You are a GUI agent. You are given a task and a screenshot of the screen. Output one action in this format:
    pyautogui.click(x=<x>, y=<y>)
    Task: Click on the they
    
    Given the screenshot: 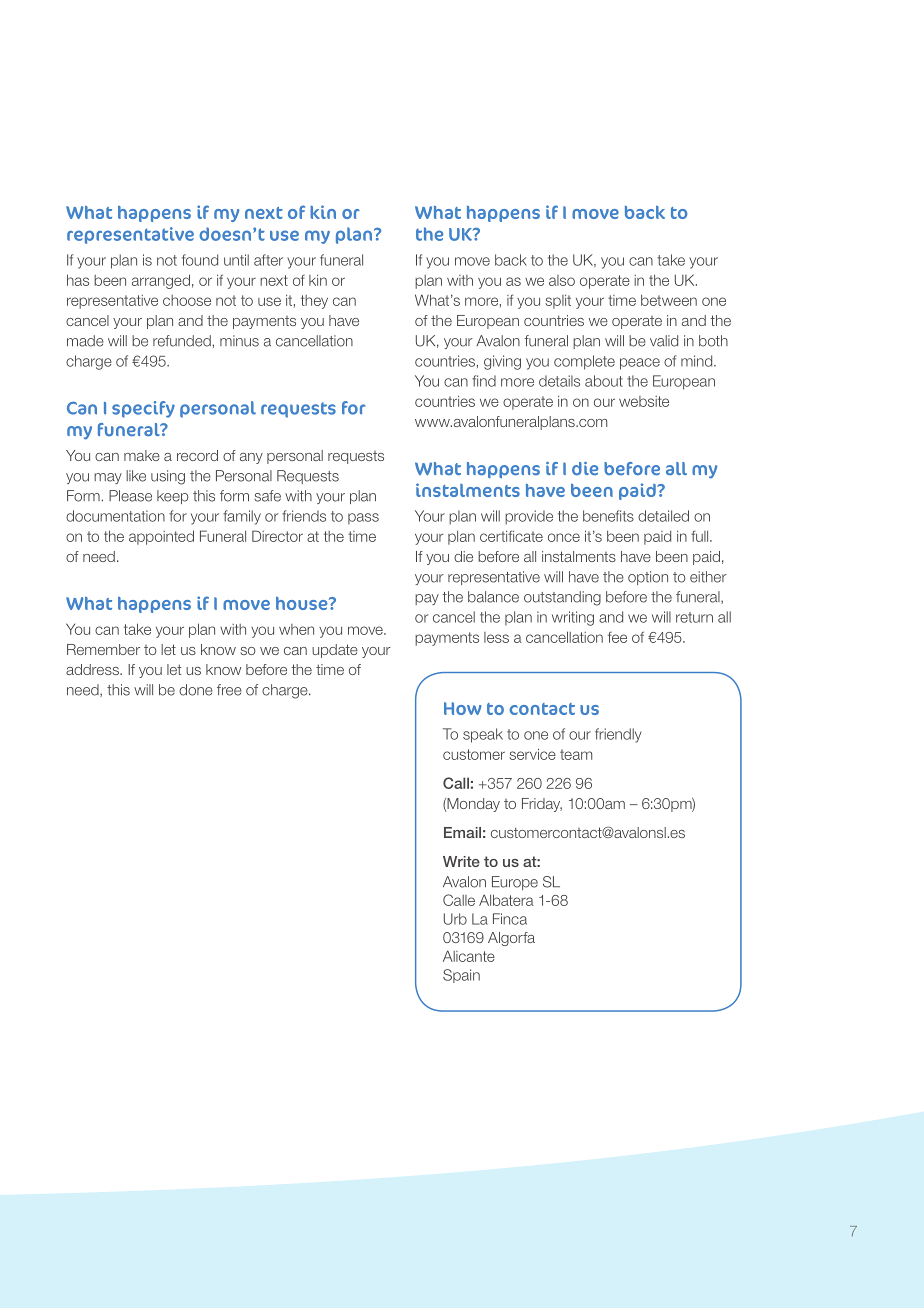 What is the action you would take?
    pyautogui.click(x=314, y=302)
